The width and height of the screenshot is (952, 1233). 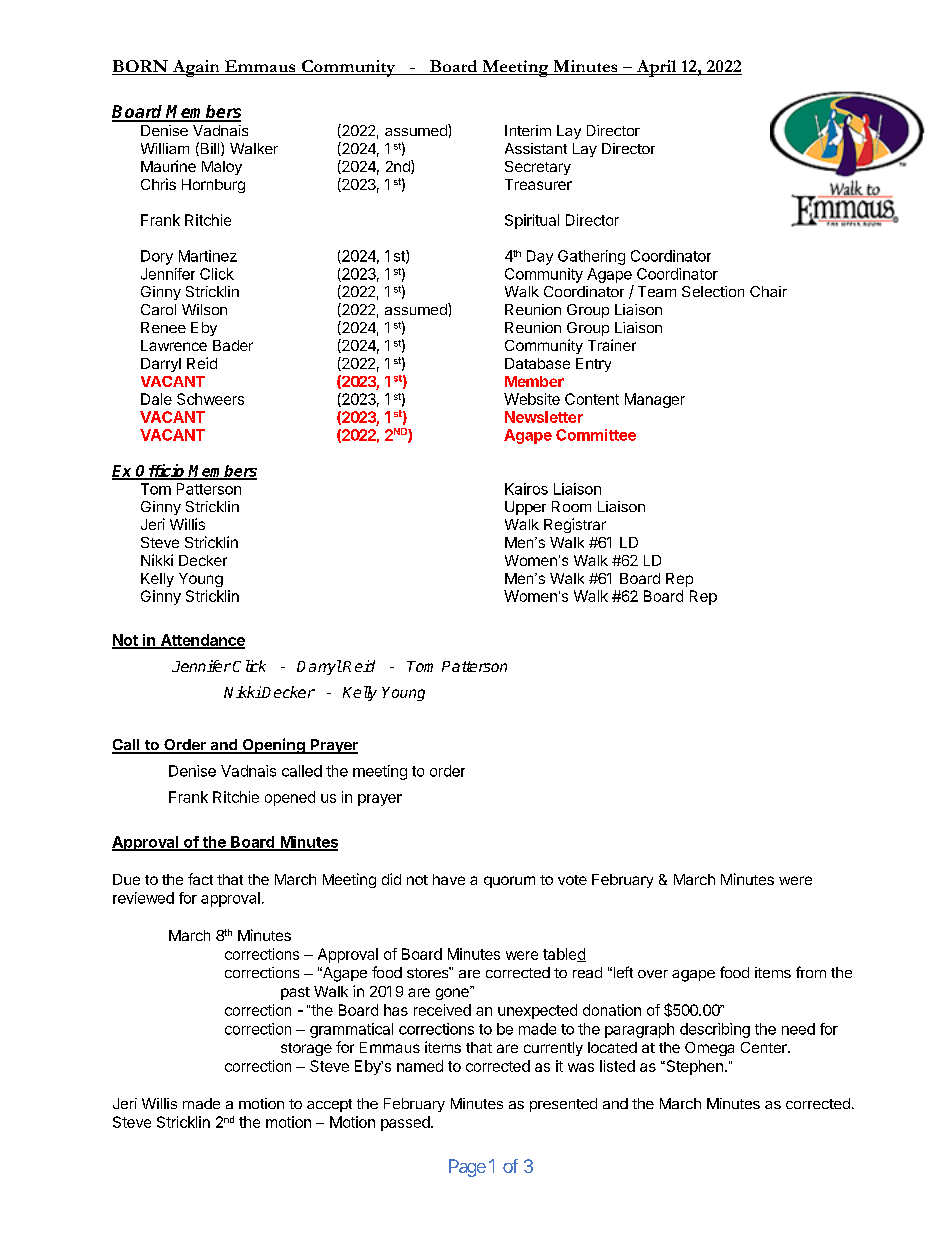 What do you see at coordinates (656, 68) in the screenshot?
I see `April` at bounding box center [656, 68].
